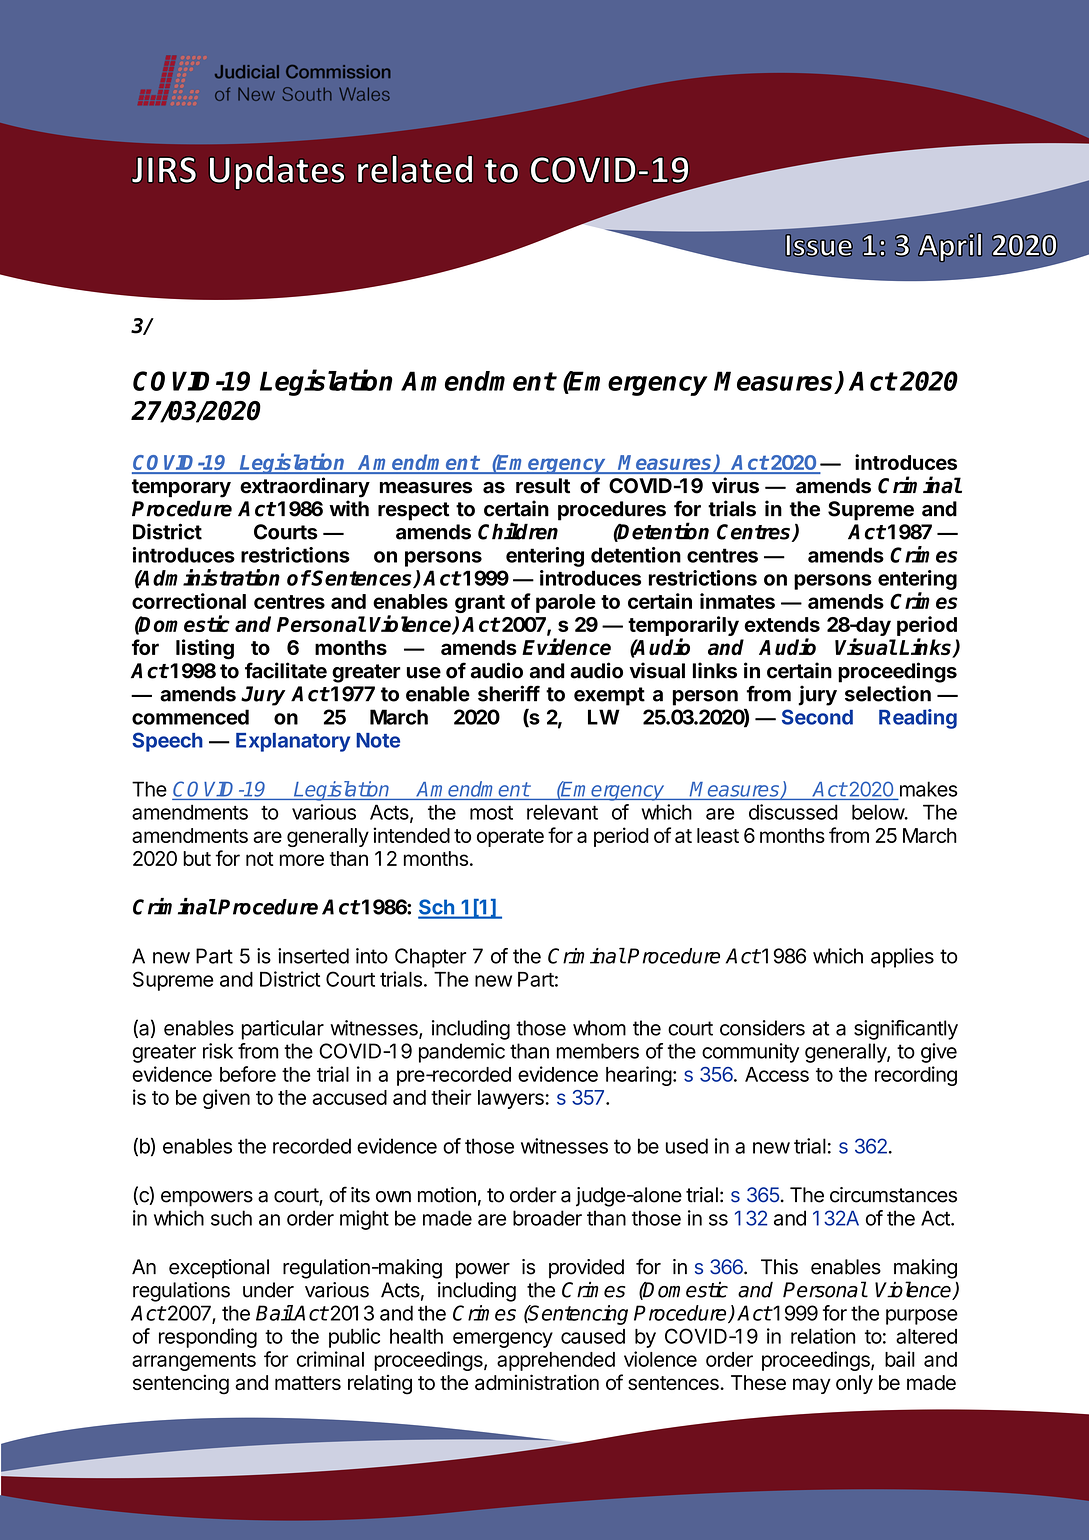 Image resolution: width=1089 pixels, height=1540 pixels. I want to click on virus, so click(735, 485).
